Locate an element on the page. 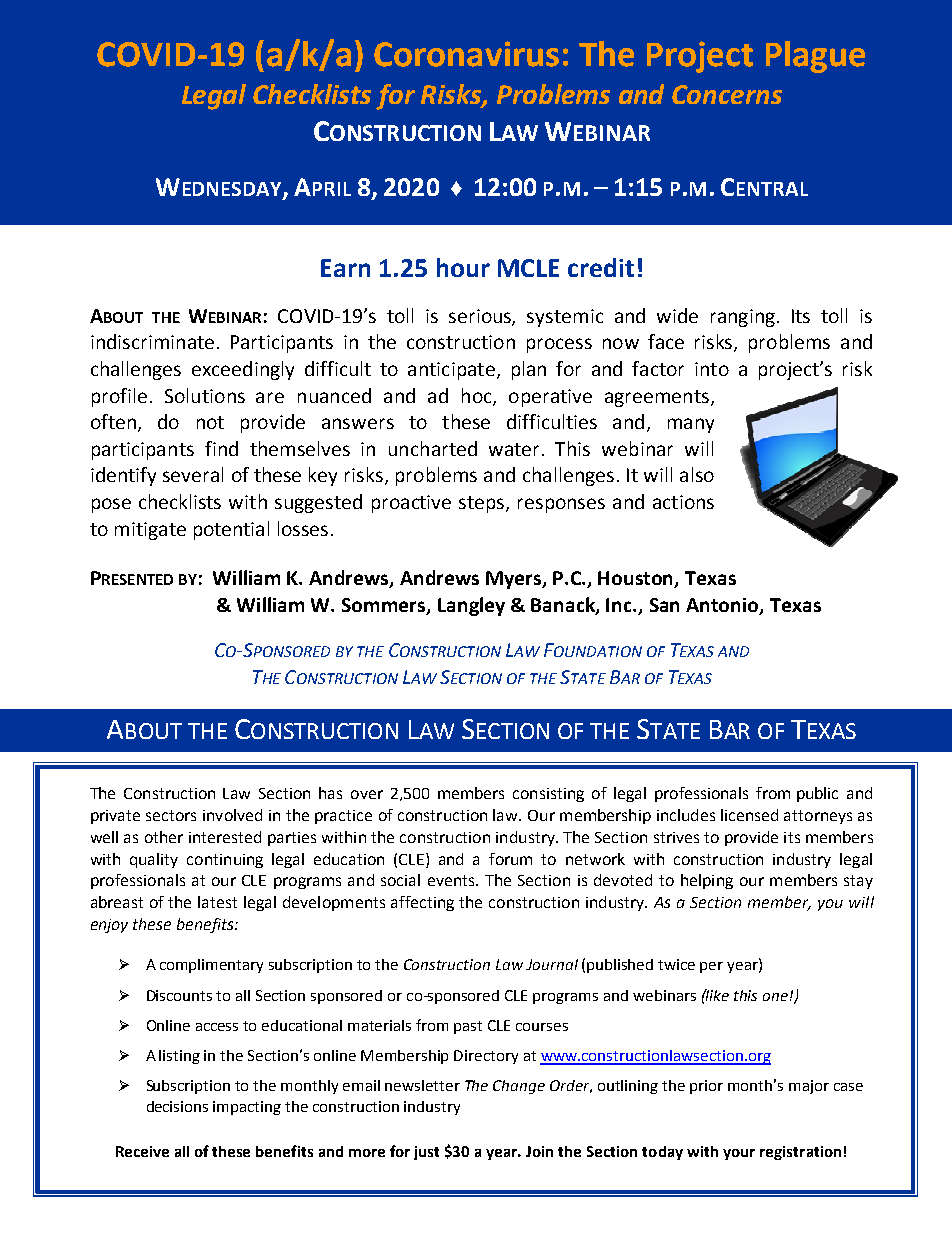  Plague is located at coordinates (815, 57).
